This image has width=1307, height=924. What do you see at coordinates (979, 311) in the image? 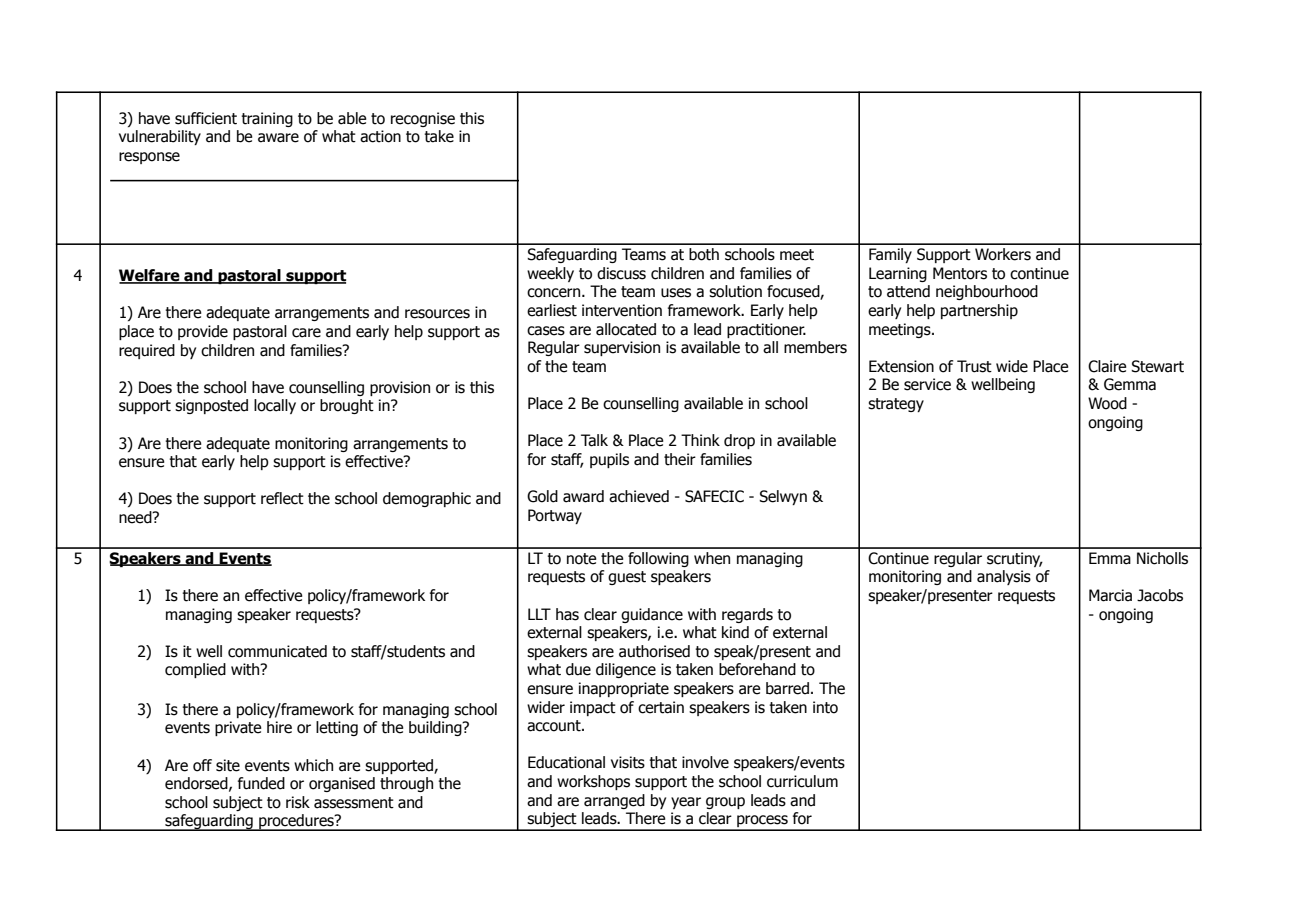
I see `partnership` at bounding box center [979, 311].
